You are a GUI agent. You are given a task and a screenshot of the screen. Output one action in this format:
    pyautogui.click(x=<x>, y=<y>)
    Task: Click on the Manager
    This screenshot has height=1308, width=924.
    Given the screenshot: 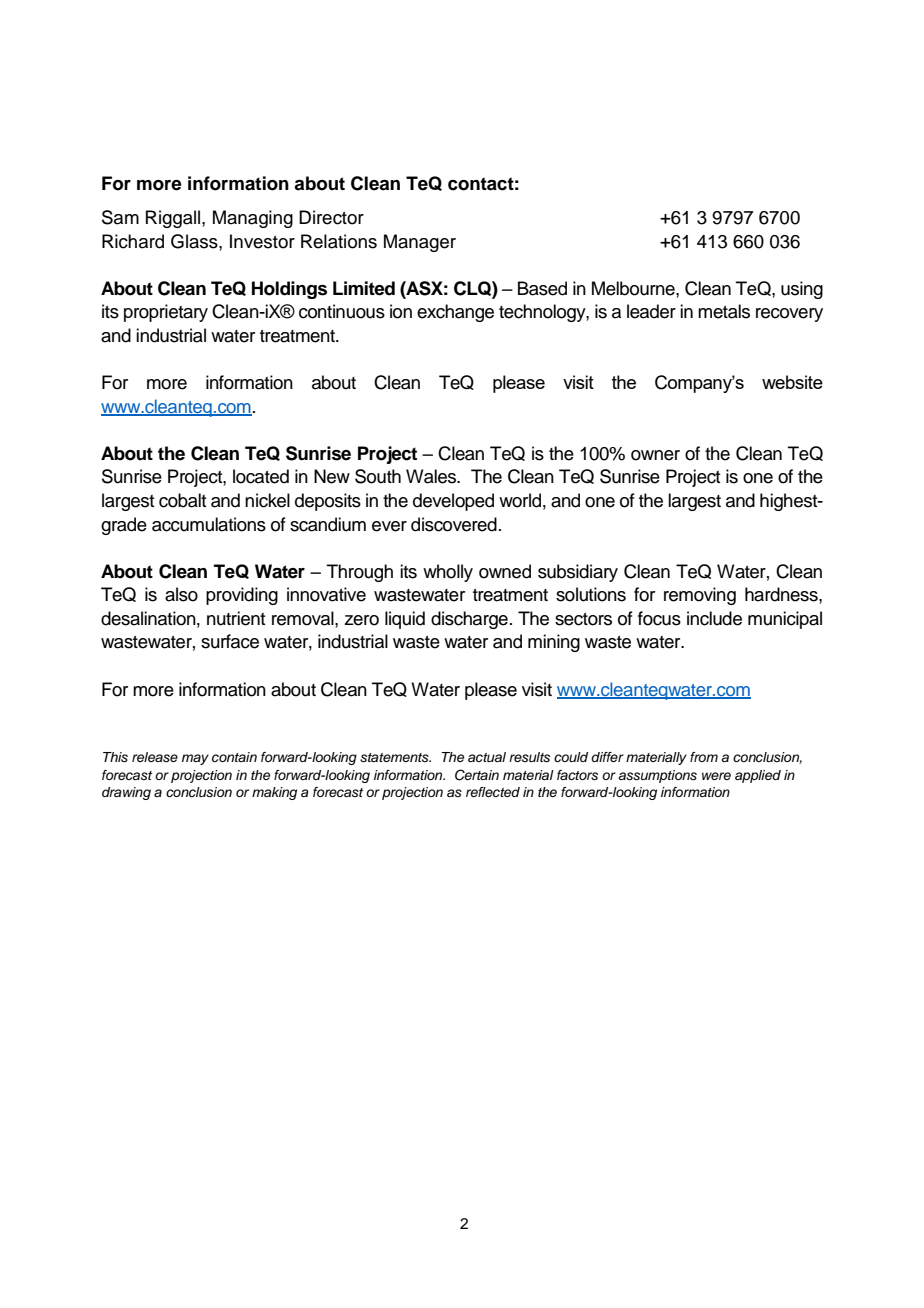 What is the action you would take?
    pyautogui.click(x=420, y=243)
